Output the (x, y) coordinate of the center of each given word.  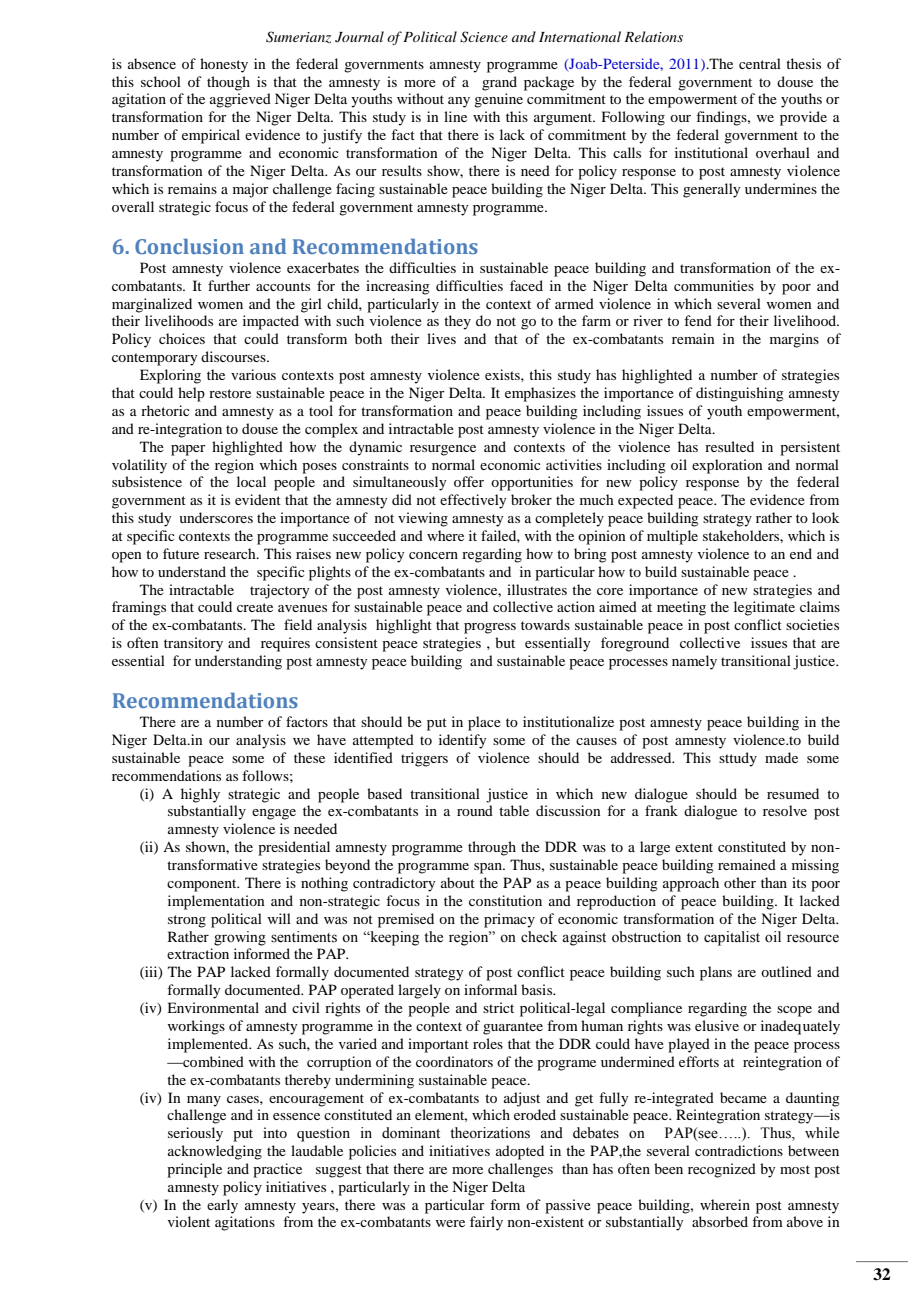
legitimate (764, 608)
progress (490, 628)
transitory (193, 644)
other (740, 882)
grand (499, 83)
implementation (216, 902)
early (222, 1206)
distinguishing (740, 394)
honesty (224, 65)
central (760, 63)
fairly (486, 1223)
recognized (722, 1170)
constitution (505, 900)
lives (441, 338)
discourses (234, 356)
